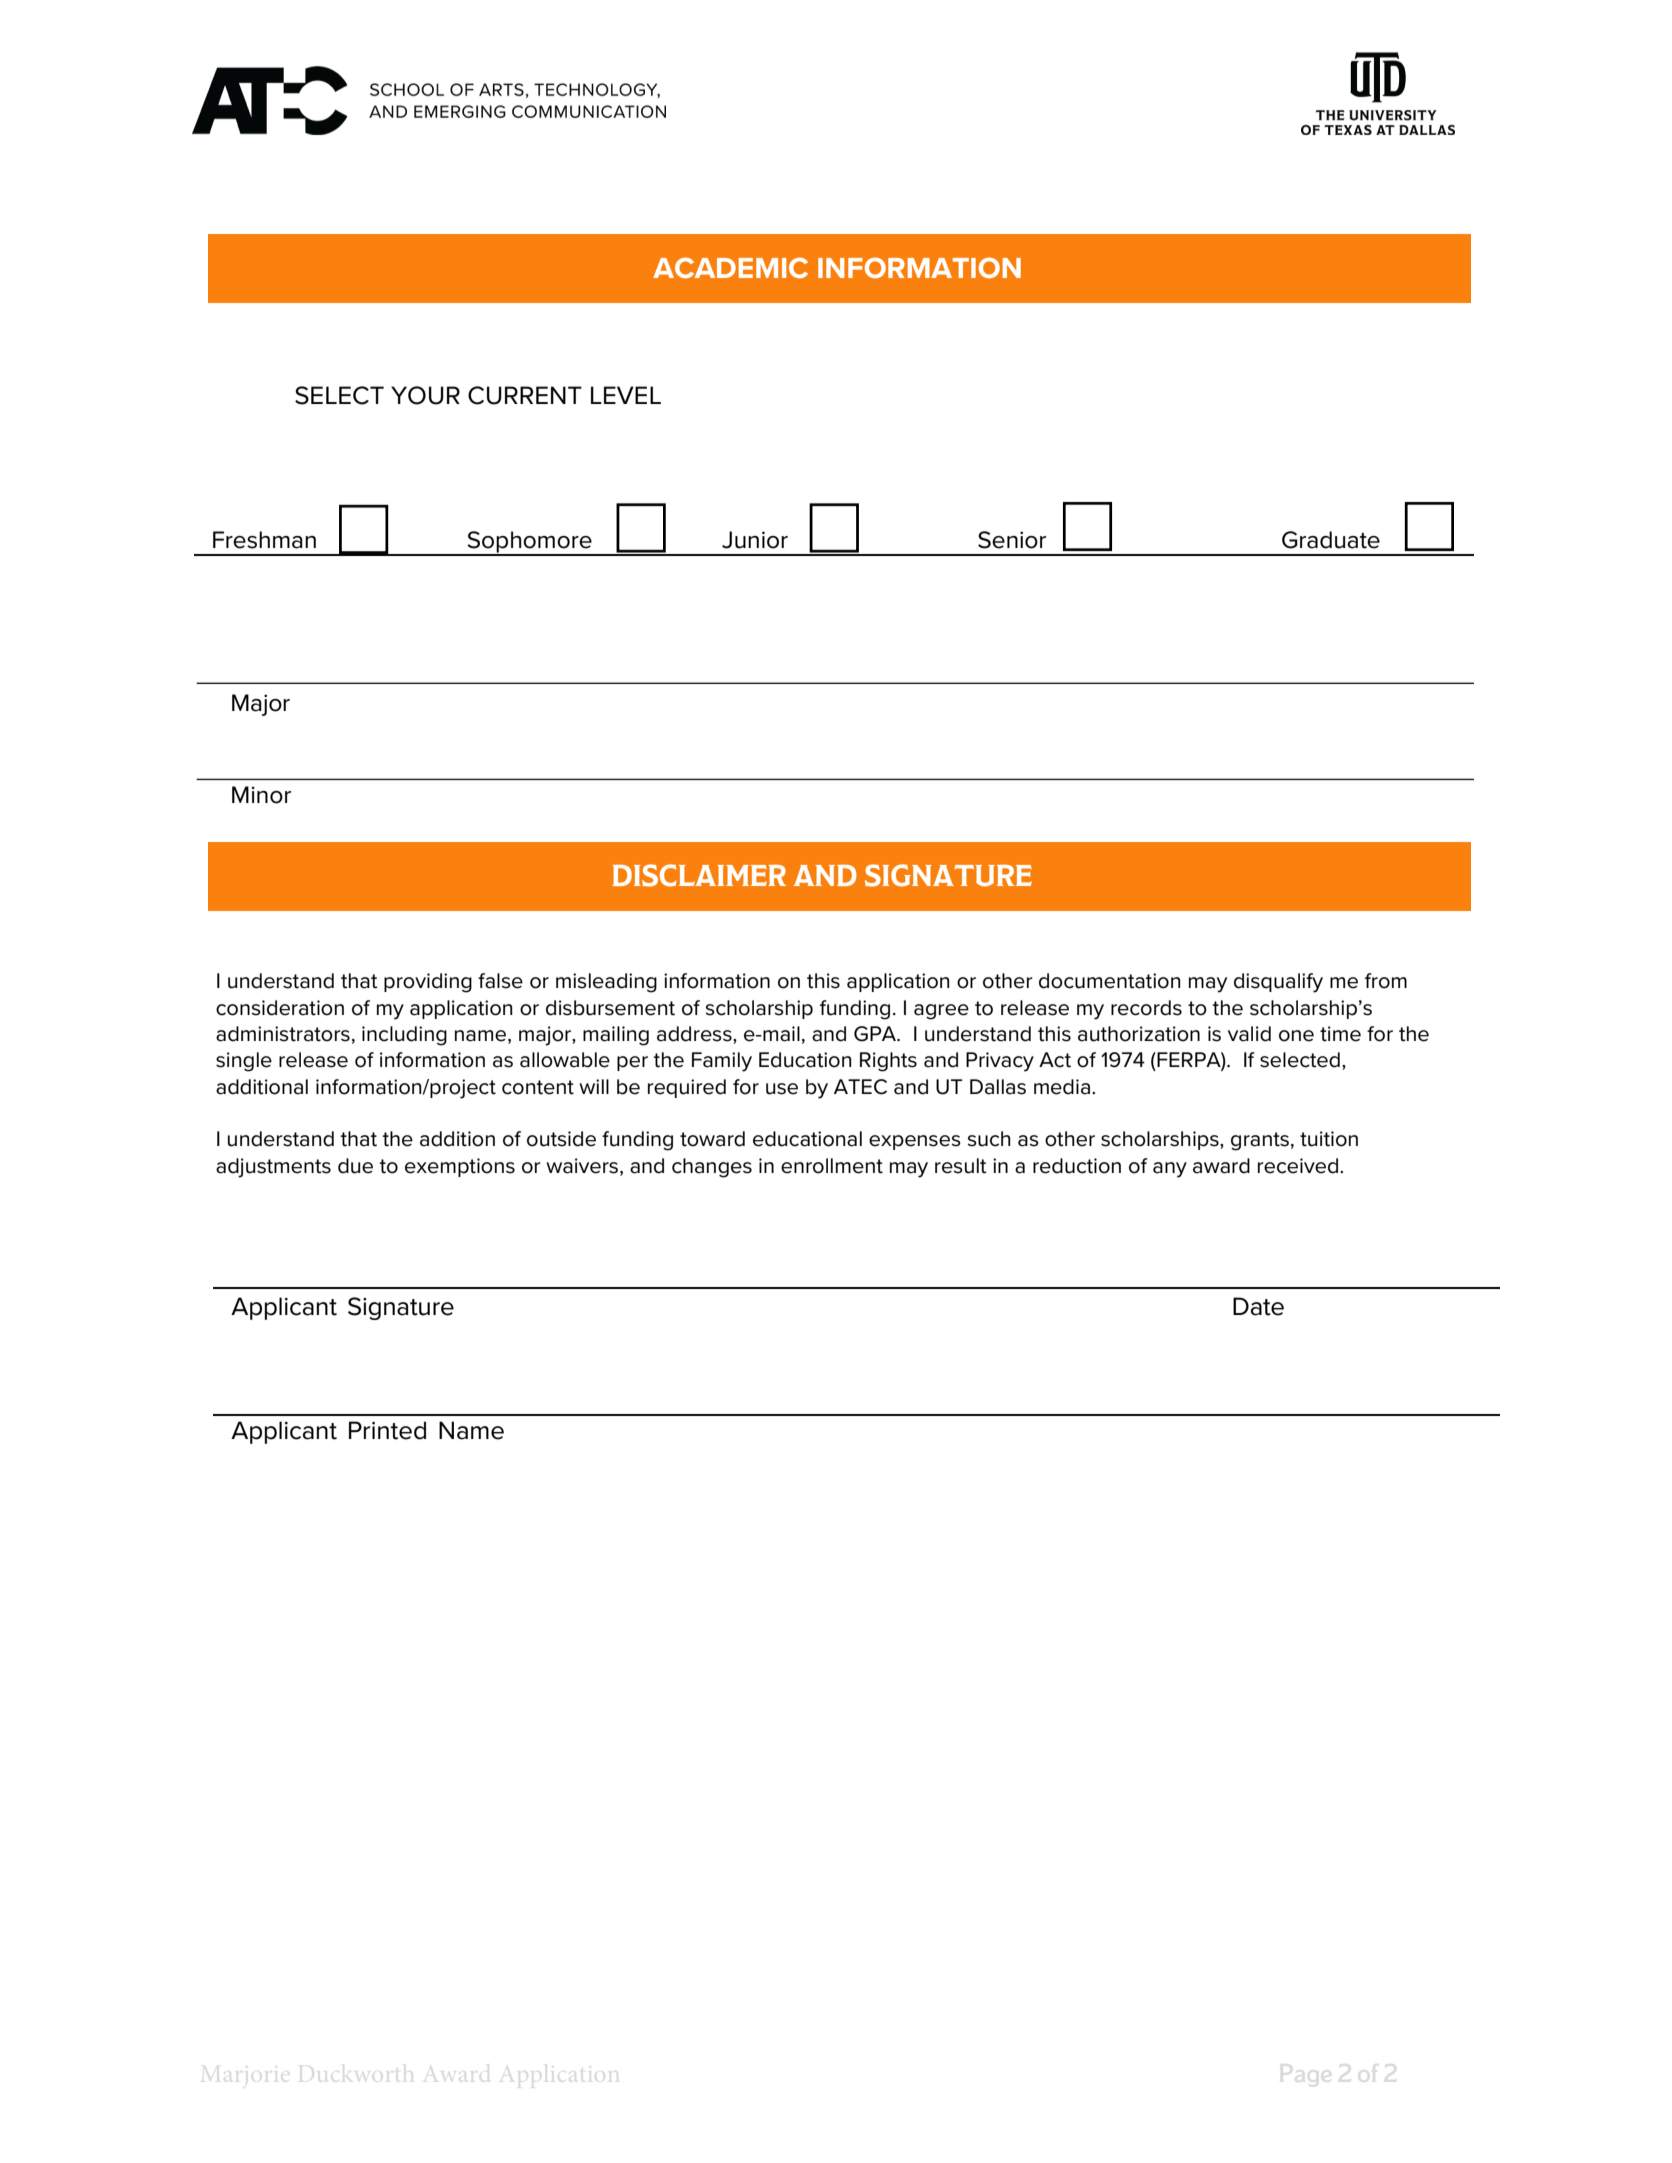  Describe the element at coordinates (1278, 983) in the page. I see `disqualify` at that location.
